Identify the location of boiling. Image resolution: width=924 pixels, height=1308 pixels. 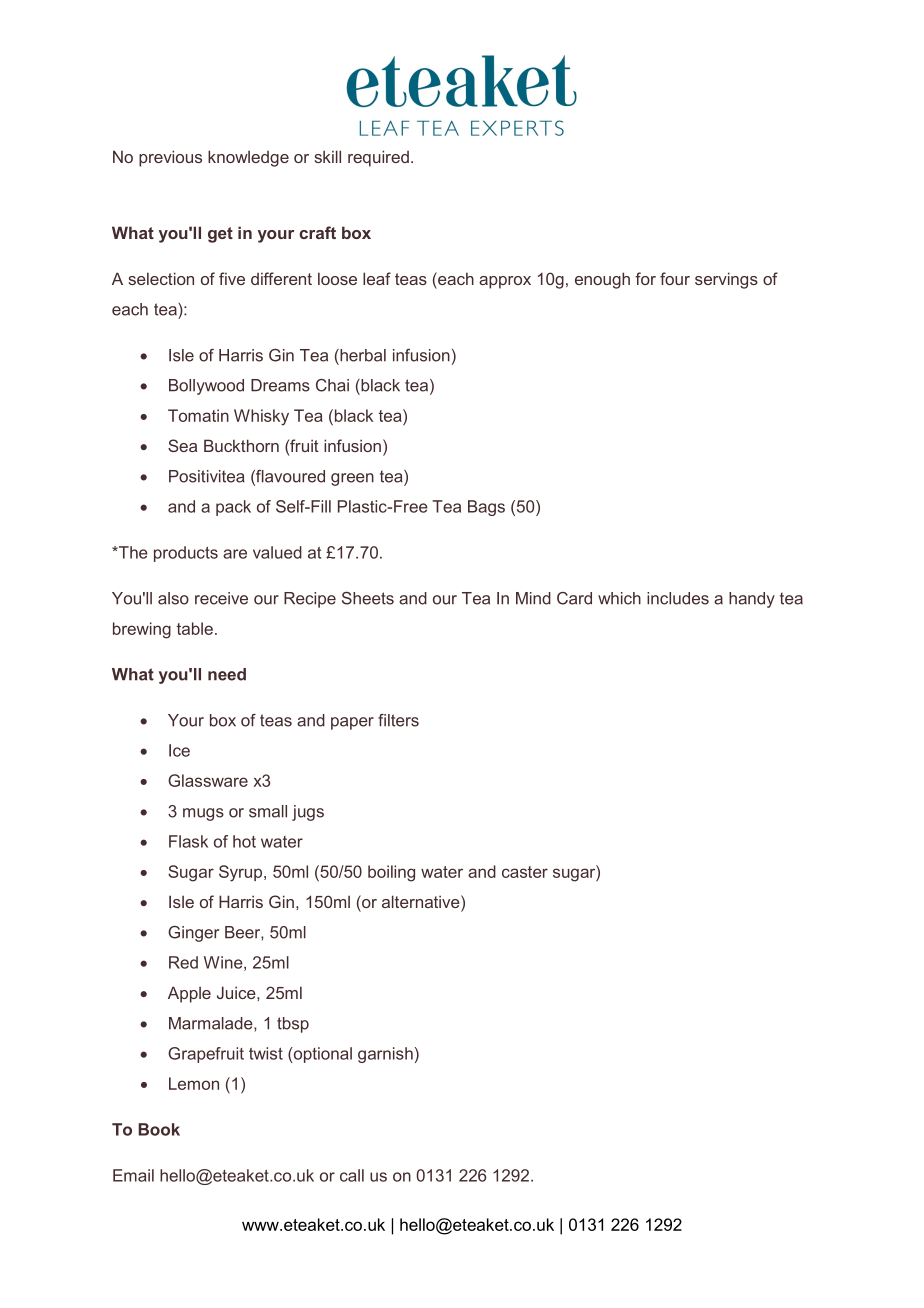
(391, 873).
